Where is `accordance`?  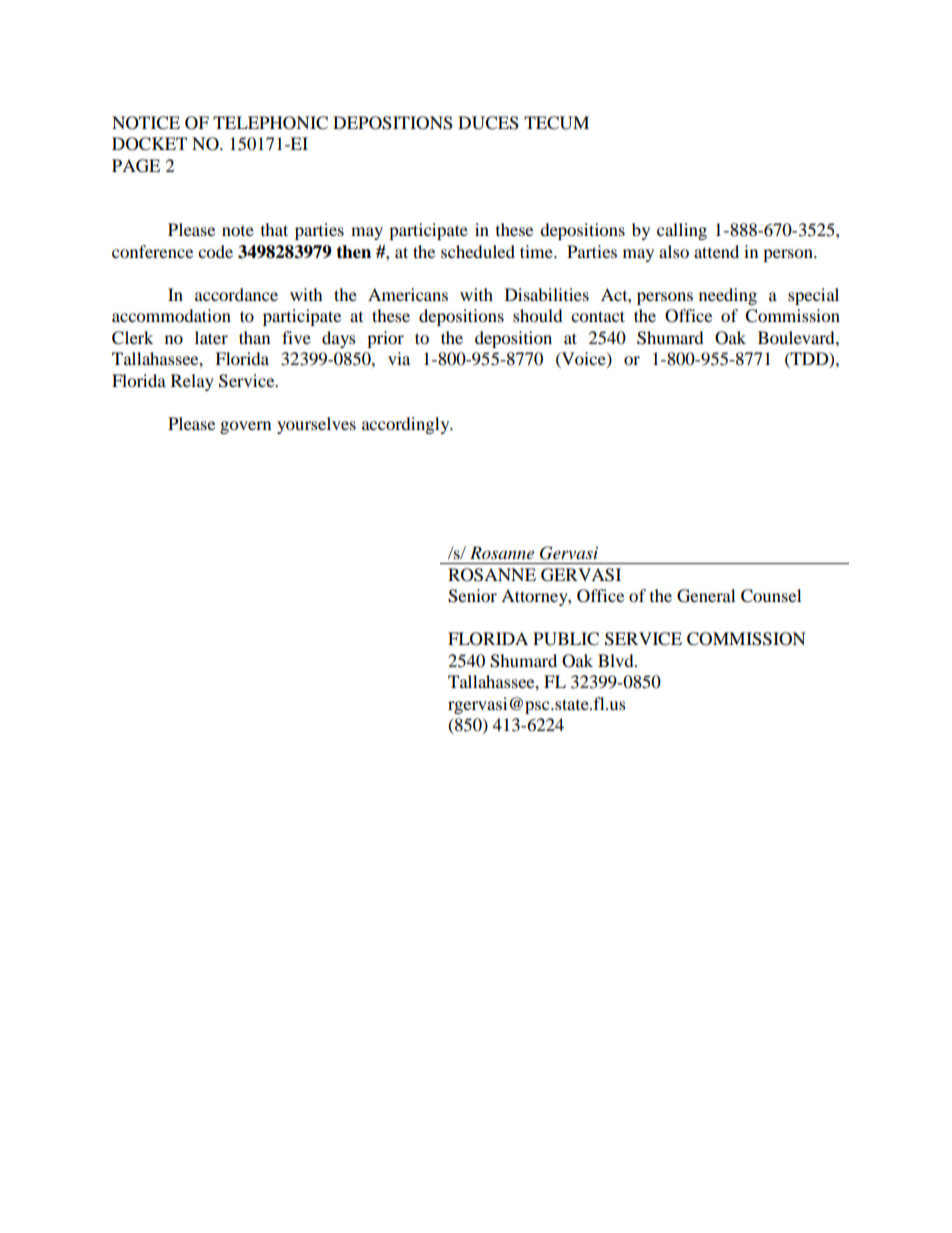
accordance is located at coordinates (236, 294).
